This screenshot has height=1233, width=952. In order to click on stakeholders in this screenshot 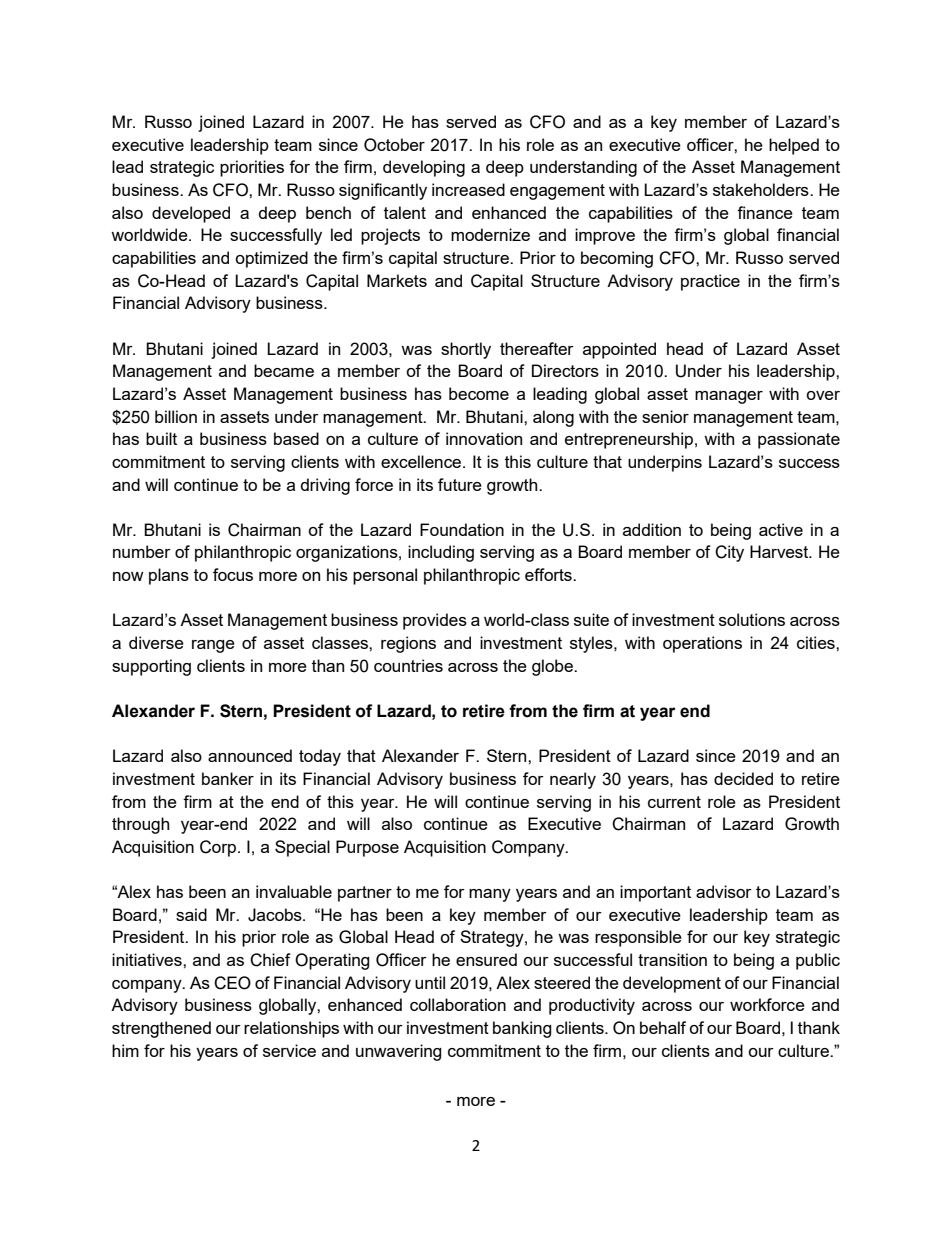, I will do `click(762, 189)`.
